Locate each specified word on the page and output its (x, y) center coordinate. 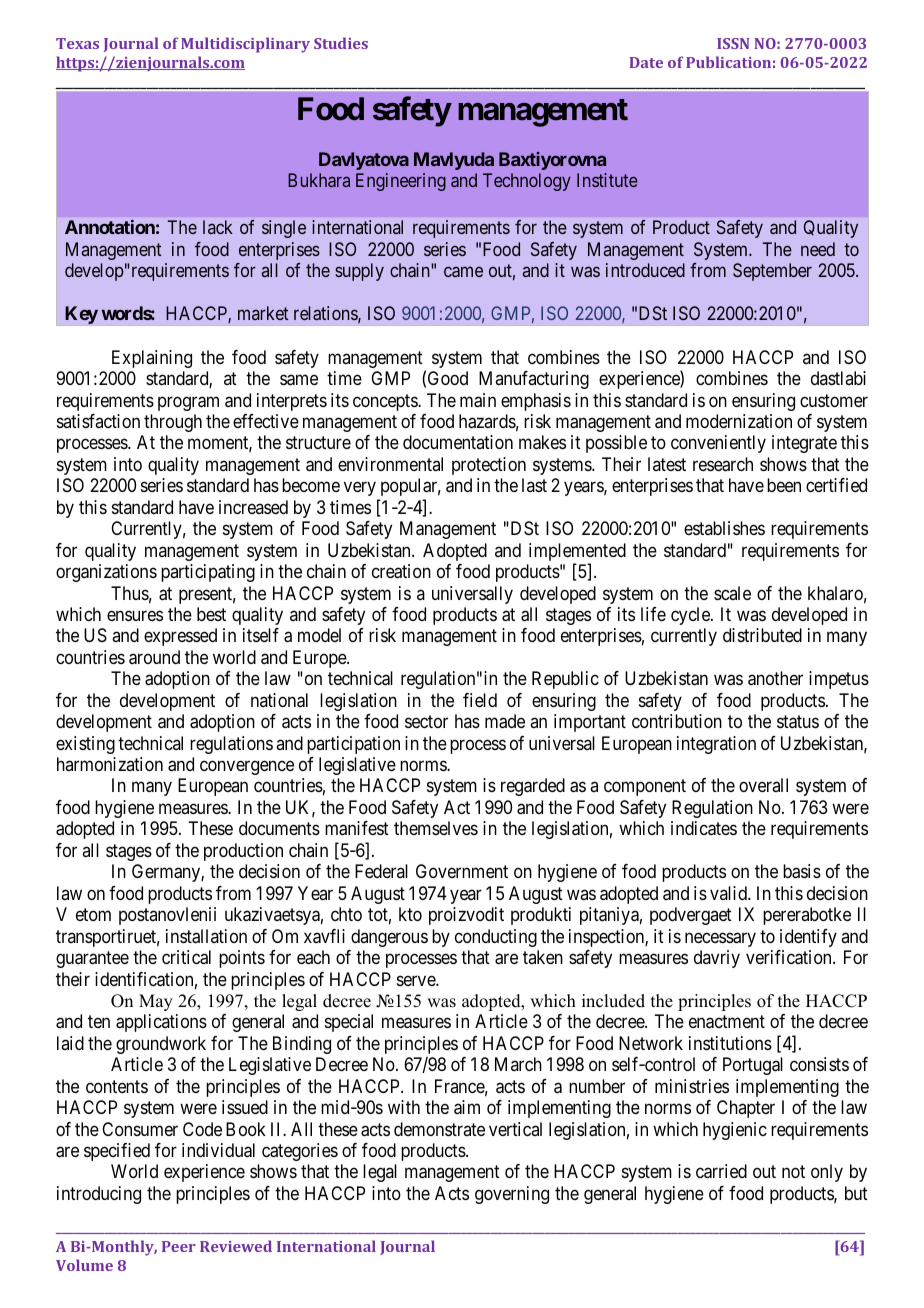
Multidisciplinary (245, 45)
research (723, 464)
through (173, 423)
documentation (458, 442)
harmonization (110, 764)
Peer (179, 1246)
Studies (341, 43)
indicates (704, 828)
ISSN (733, 43)
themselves (436, 828)
